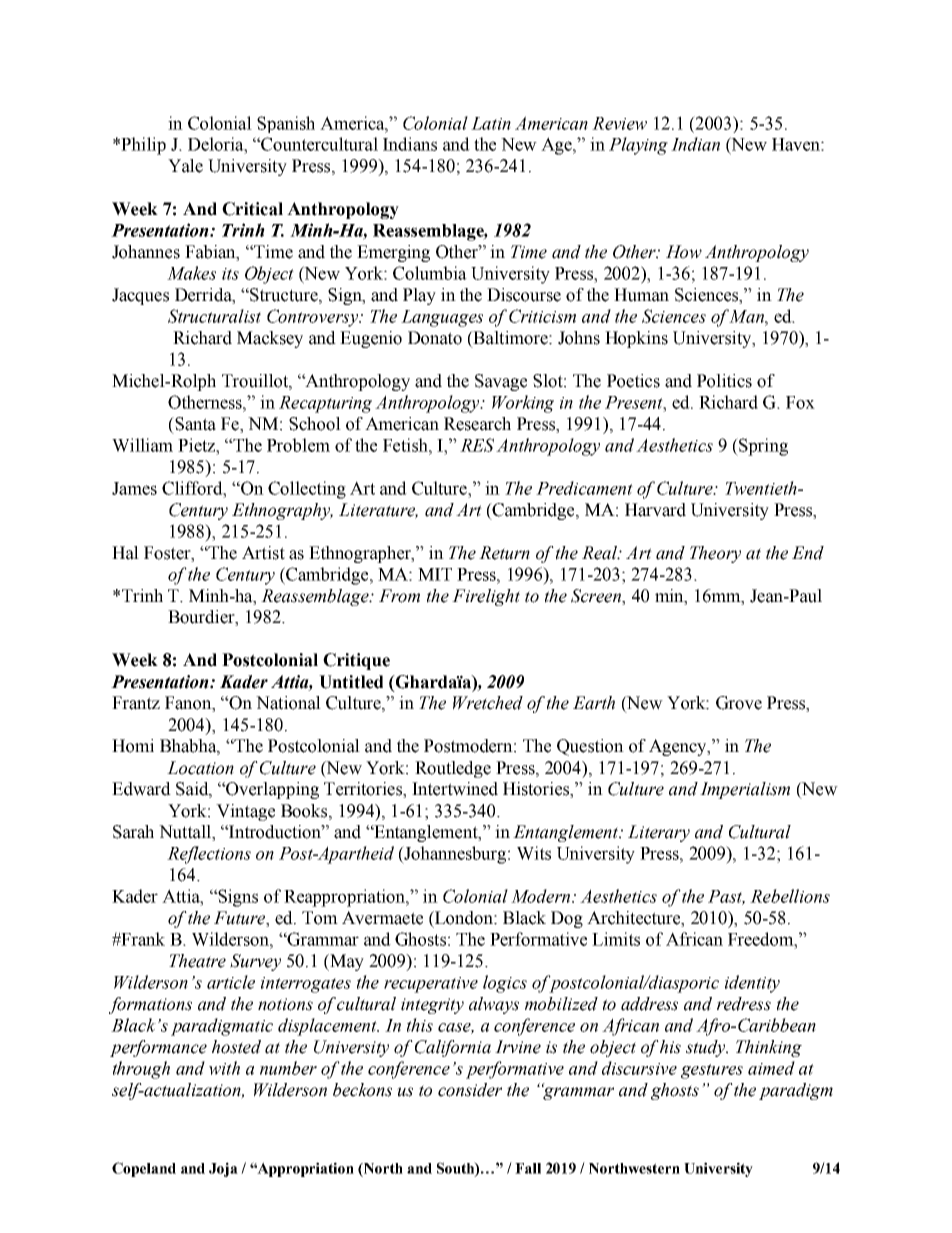 This screenshot has width=952, height=1233. I want to click on Yale, so click(185, 166).
